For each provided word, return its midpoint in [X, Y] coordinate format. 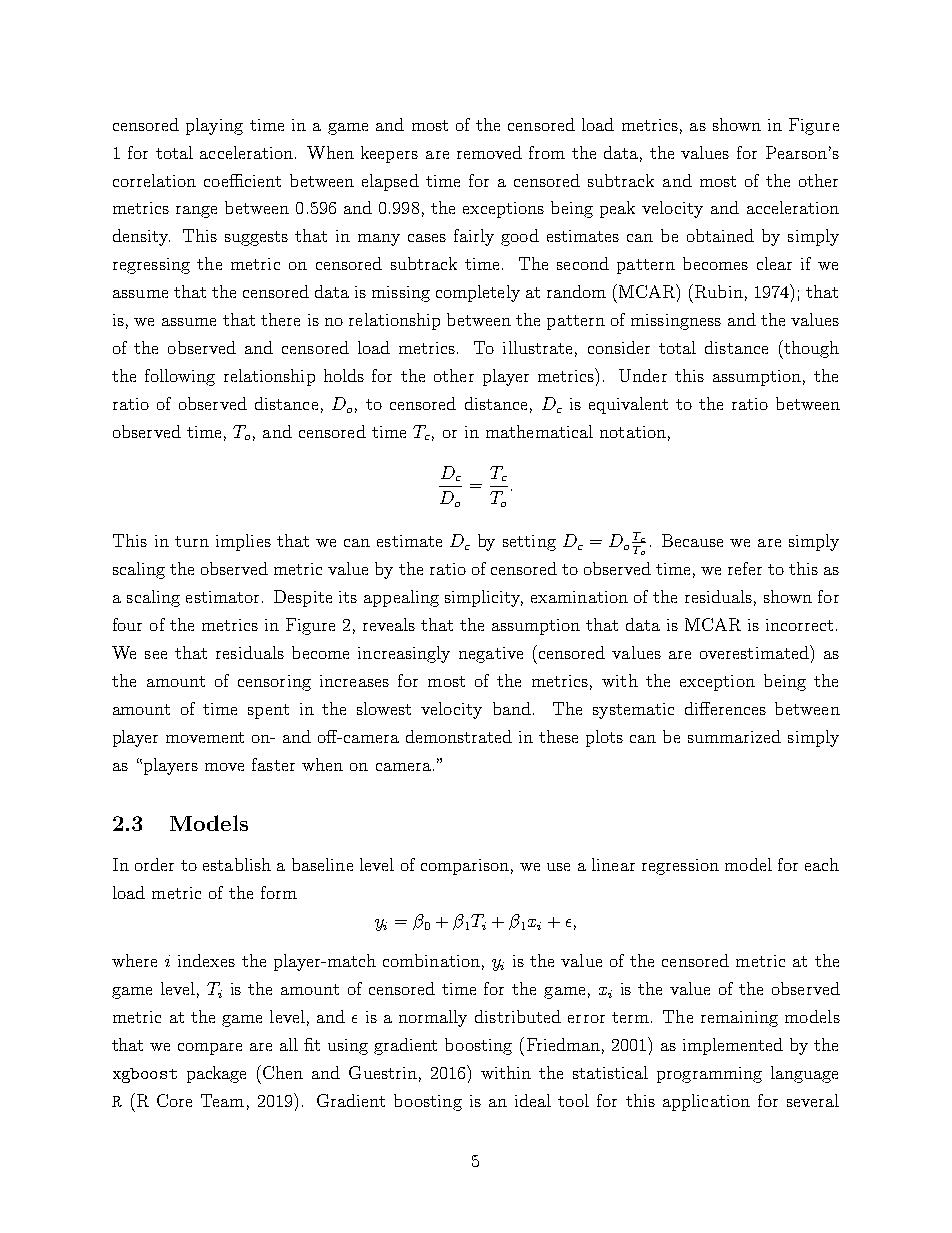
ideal [533, 1100]
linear [613, 864]
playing [214, 126]
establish [237, 864]
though [810, 349]
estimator [222, 597]
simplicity [484, 598]
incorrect [799, 625]
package [216, 1074]
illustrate [537, 347]
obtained [720, 235]
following [180, 377]
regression [680, 867]
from [547, 152]
